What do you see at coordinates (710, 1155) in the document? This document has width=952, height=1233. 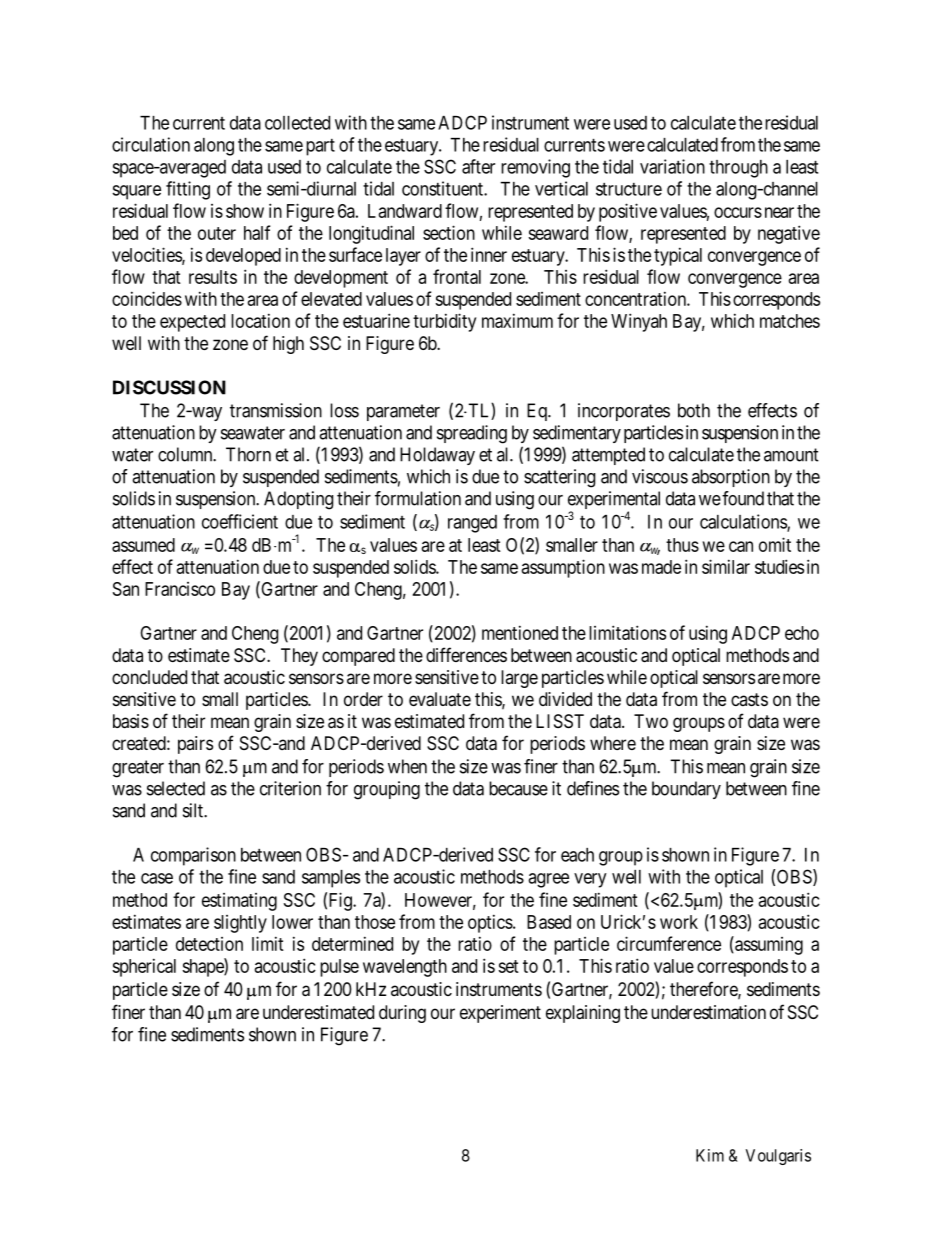 I see `Kim` at bounding box center [710, 1155].
